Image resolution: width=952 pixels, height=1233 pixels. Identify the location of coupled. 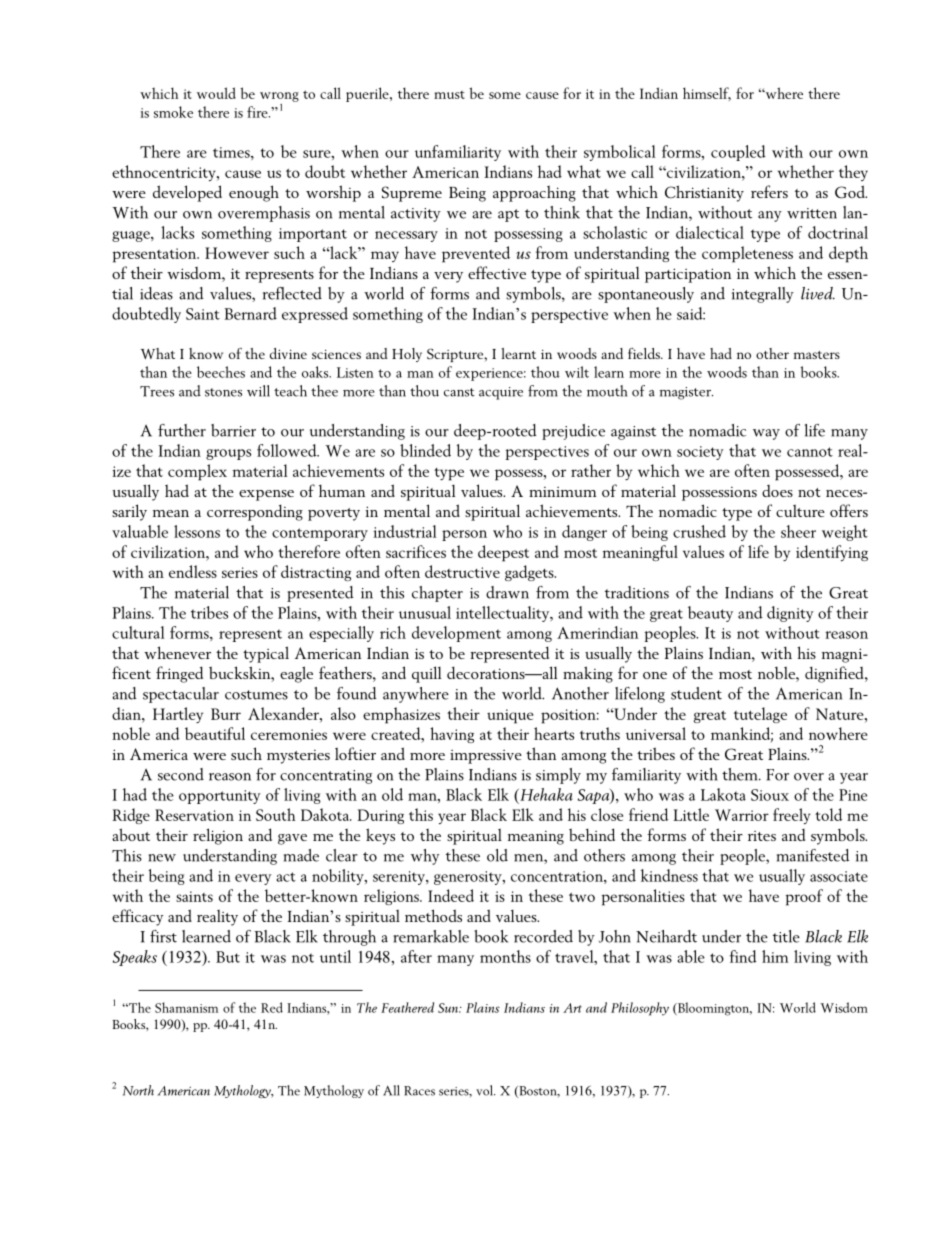
(738, 153).
